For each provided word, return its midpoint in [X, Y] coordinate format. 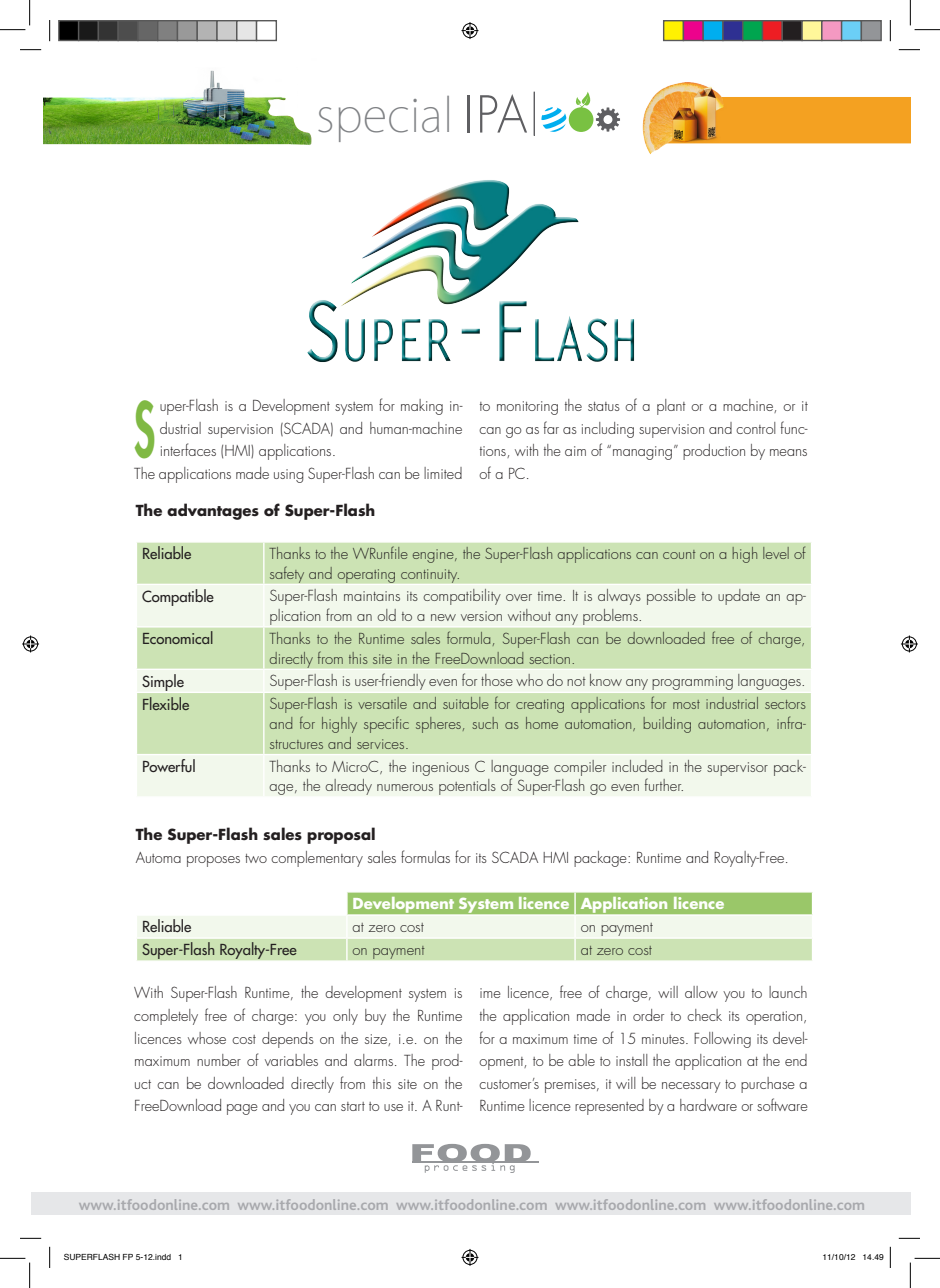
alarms [373, 1060]
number [219, 1060]
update [739, 597]
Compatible [178, 597]
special [383, 119]
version [481, 616]
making [422, 407]
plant [671, 407]
